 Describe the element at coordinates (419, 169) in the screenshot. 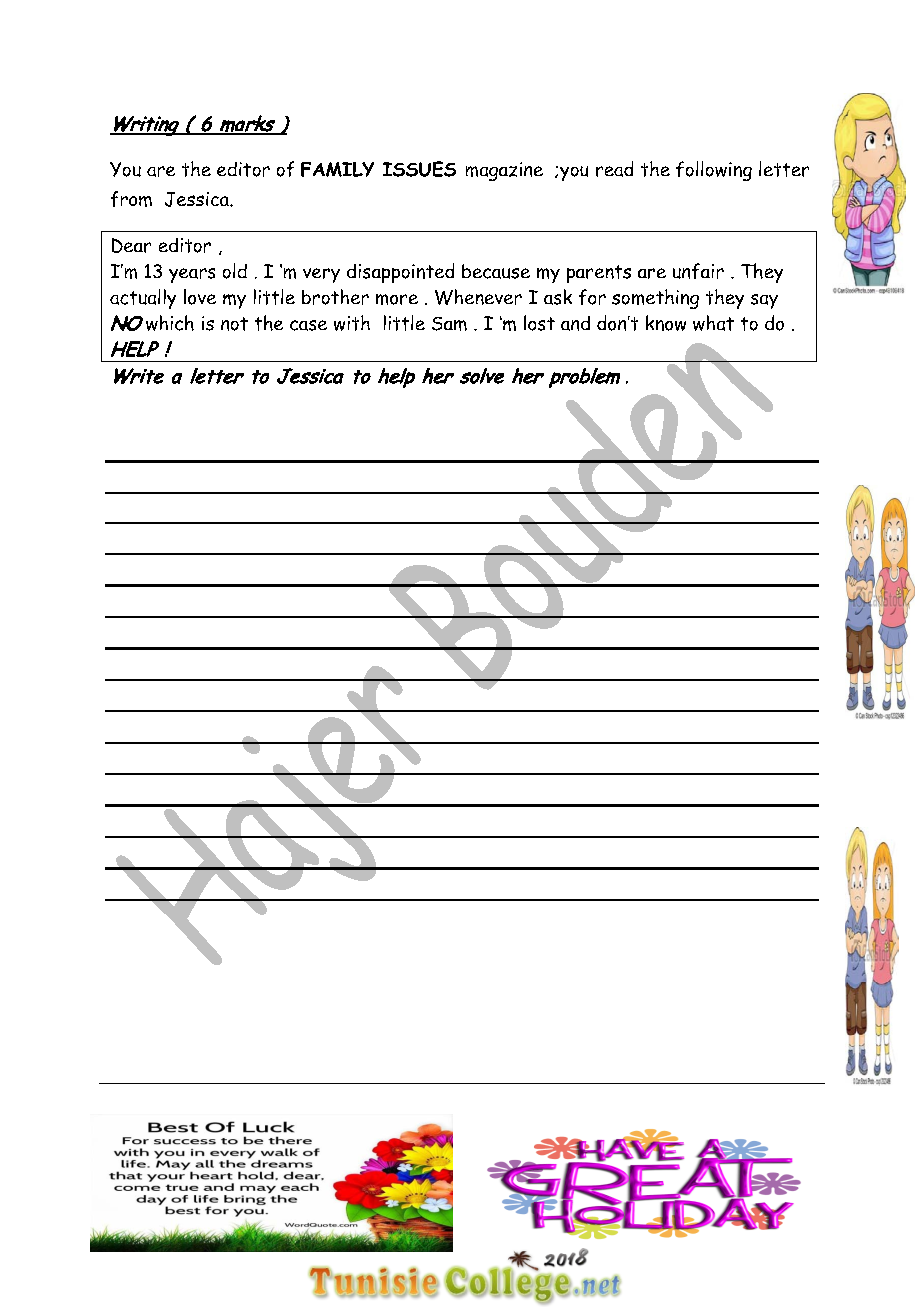

I see `ISSUES` at that location.
